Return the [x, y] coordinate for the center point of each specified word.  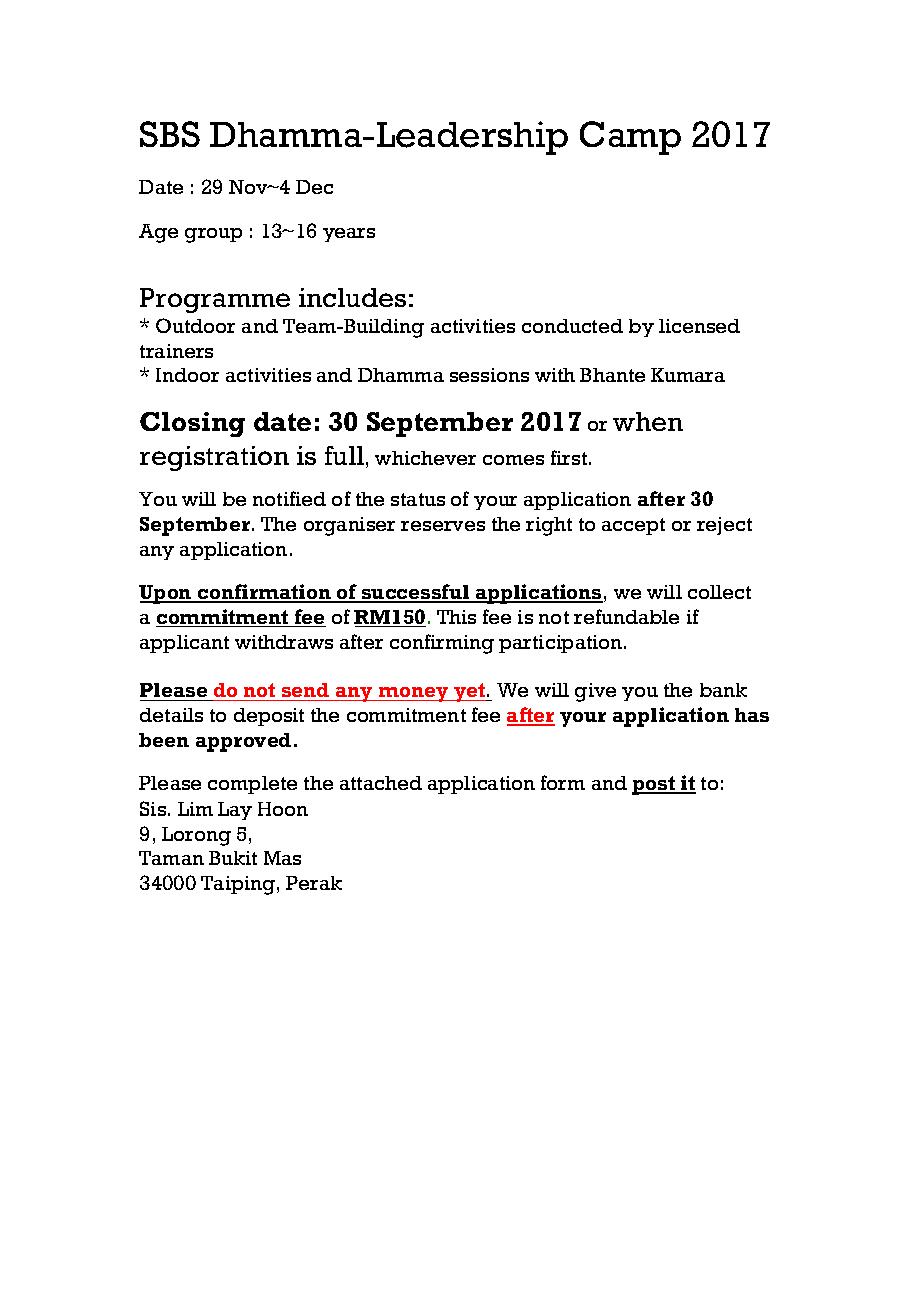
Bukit [233, 858]
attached [381, 783]
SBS [170, 134]
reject [724, 526]
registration [214, 458]
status [418, 499]
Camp [630, 138]
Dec [314, 187]
